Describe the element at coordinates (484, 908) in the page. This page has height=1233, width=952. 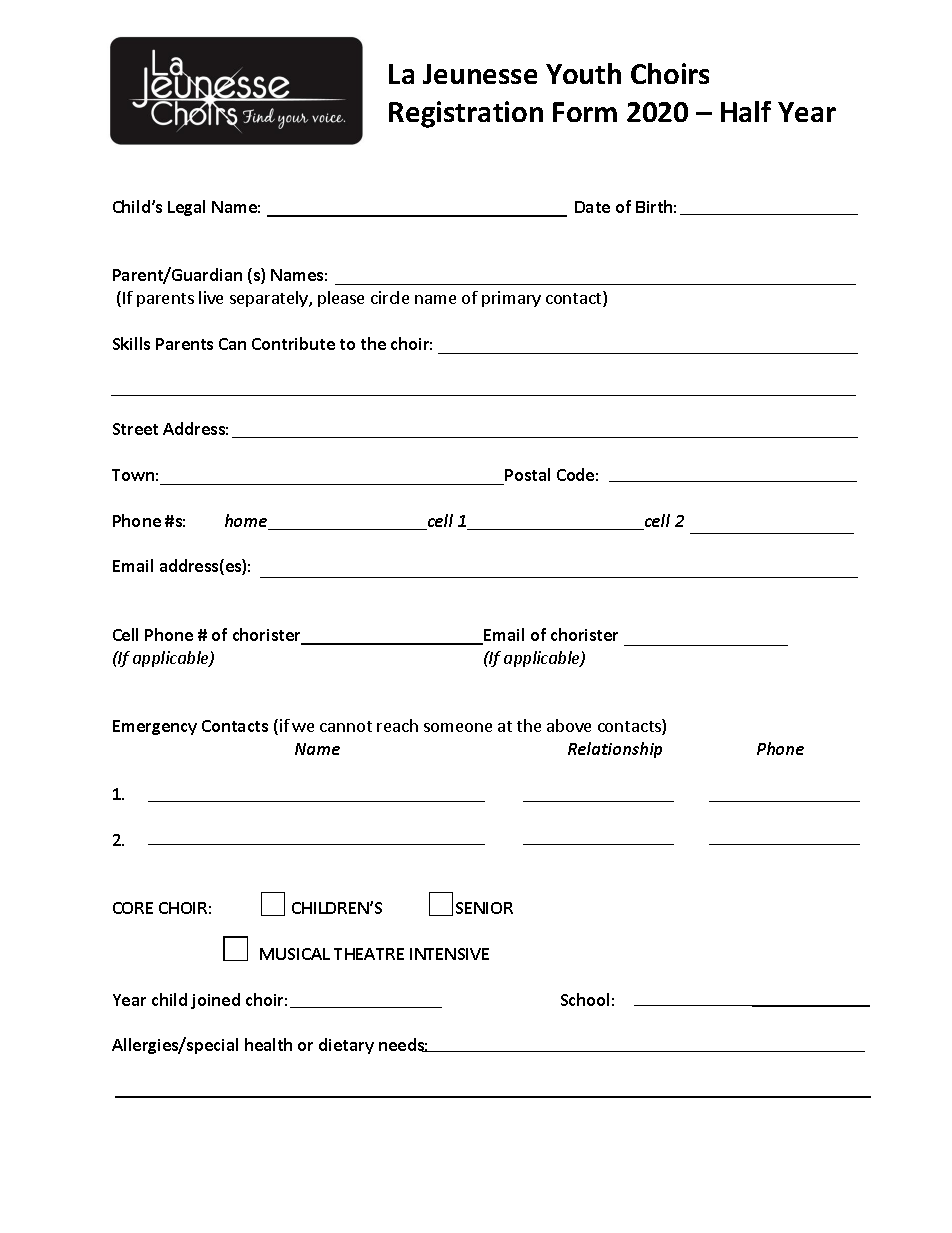
I see `SENIOR` at that location.
